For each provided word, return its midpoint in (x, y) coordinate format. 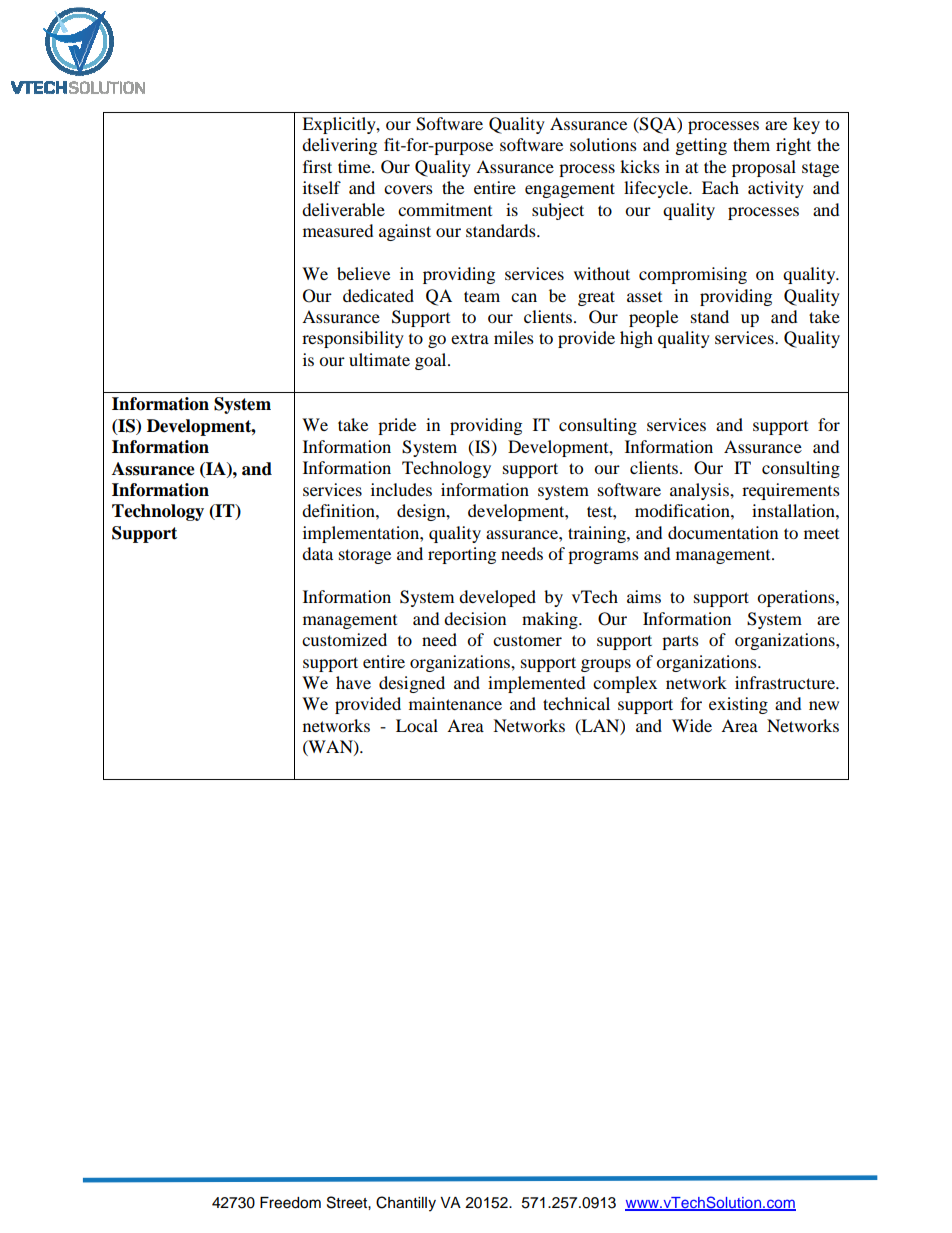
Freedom (290, 1203)
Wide (692, 725)
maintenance (455, 703)
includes (401, 489)
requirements (791, 491)
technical (576, 703)
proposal (764, 168)
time (355, 166)
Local (417, 725)
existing (738, 705)
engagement (570, 190)
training (598, 534)
